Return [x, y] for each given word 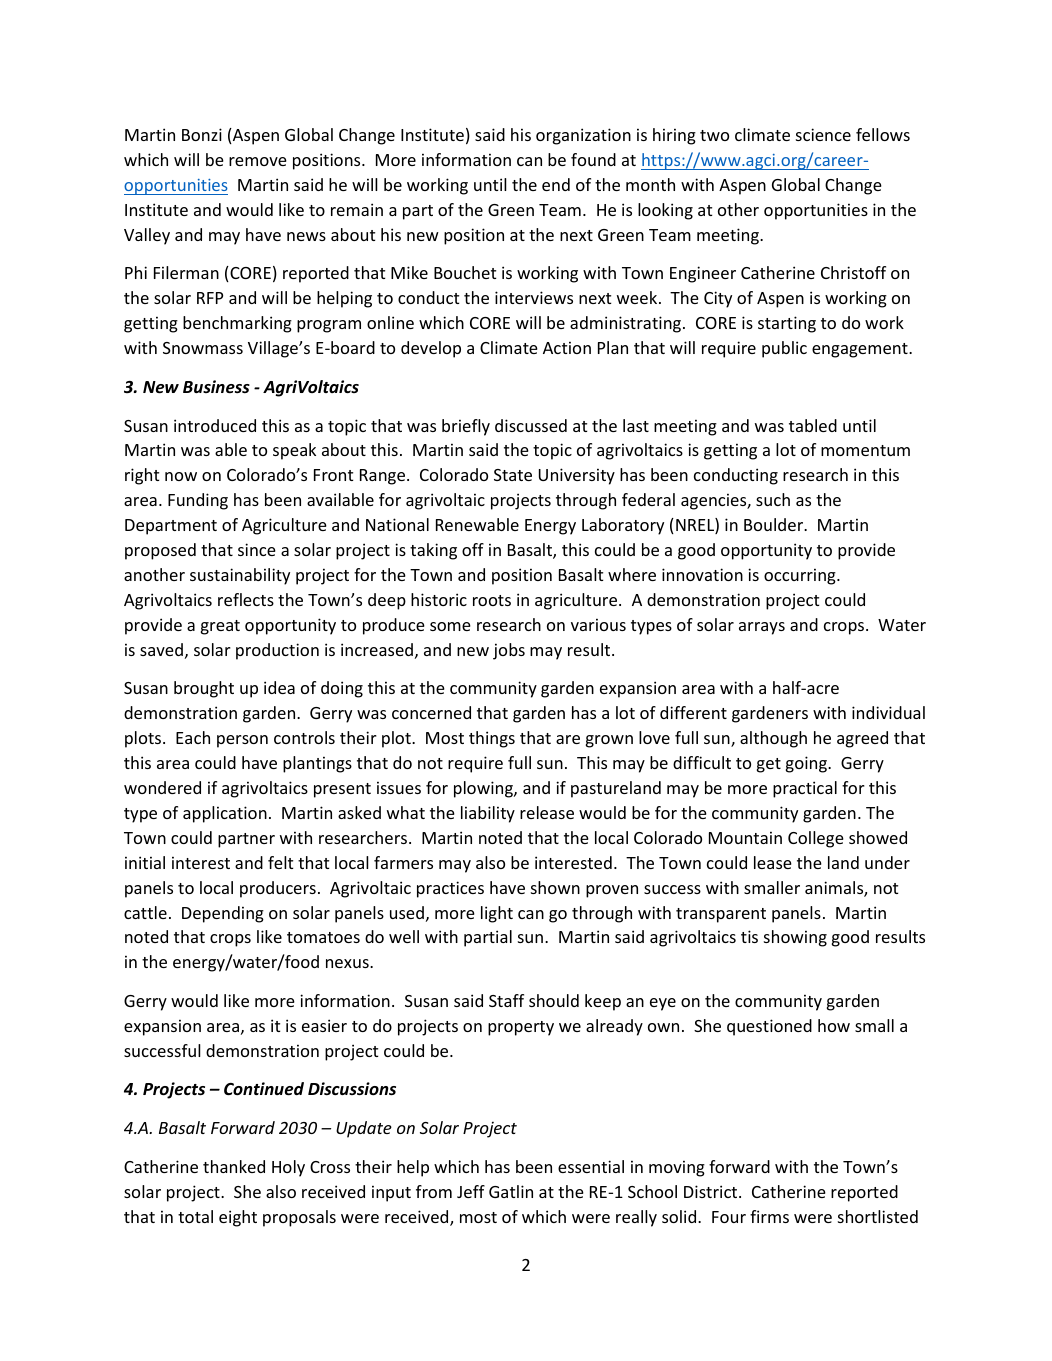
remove [258, 161]
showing [795, 938]
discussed [531, 425]
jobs [509, 651]
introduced [215, 425]
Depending [223, 914]
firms [769, 1216]
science [823, 134]
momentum [865, 450]
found [593, 159]
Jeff [471, 1191]
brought [204, 689]
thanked [234, 1166]
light [497, 914]
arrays [762, 628]
